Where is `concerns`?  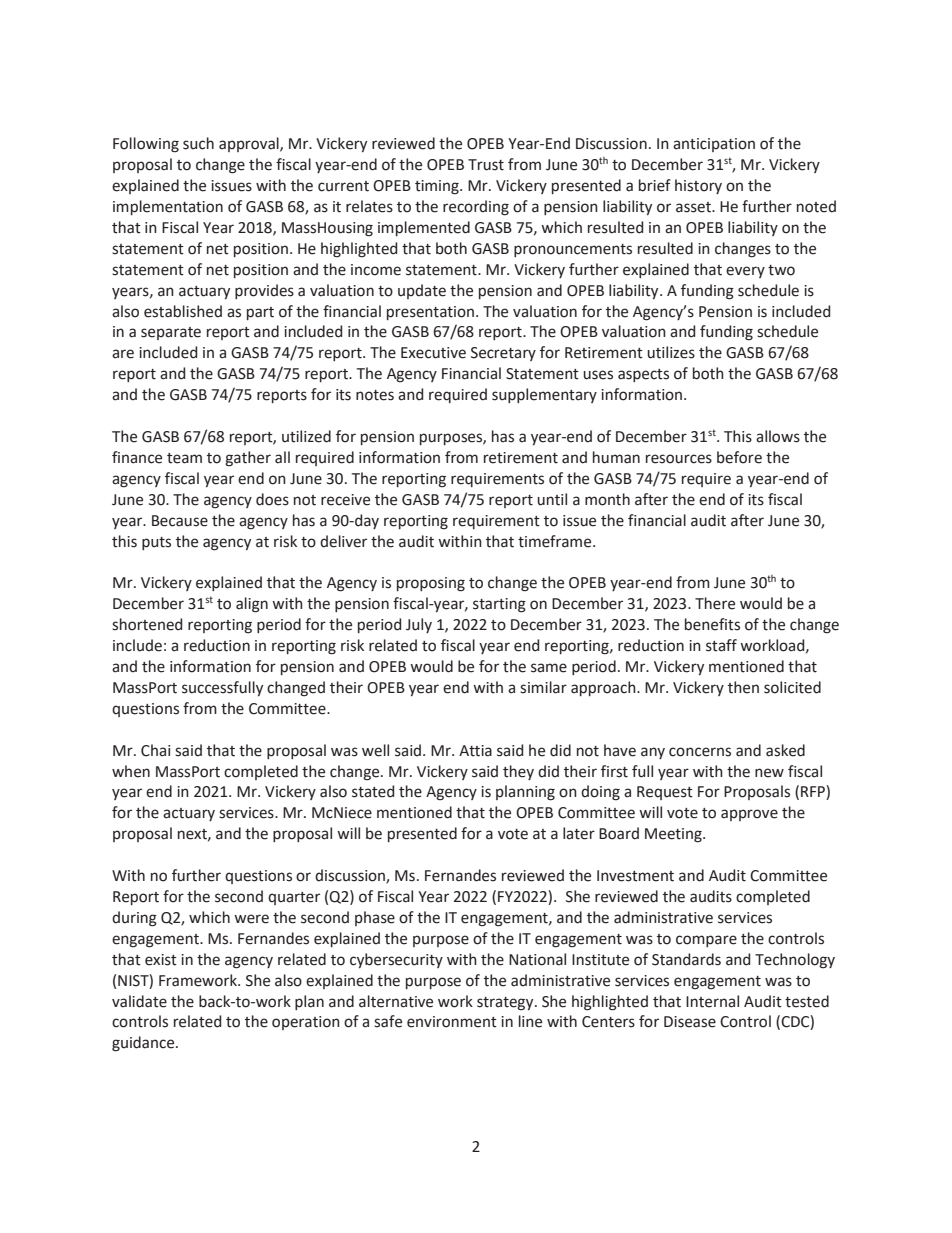
concerns is located at coordinates (700, 752).
